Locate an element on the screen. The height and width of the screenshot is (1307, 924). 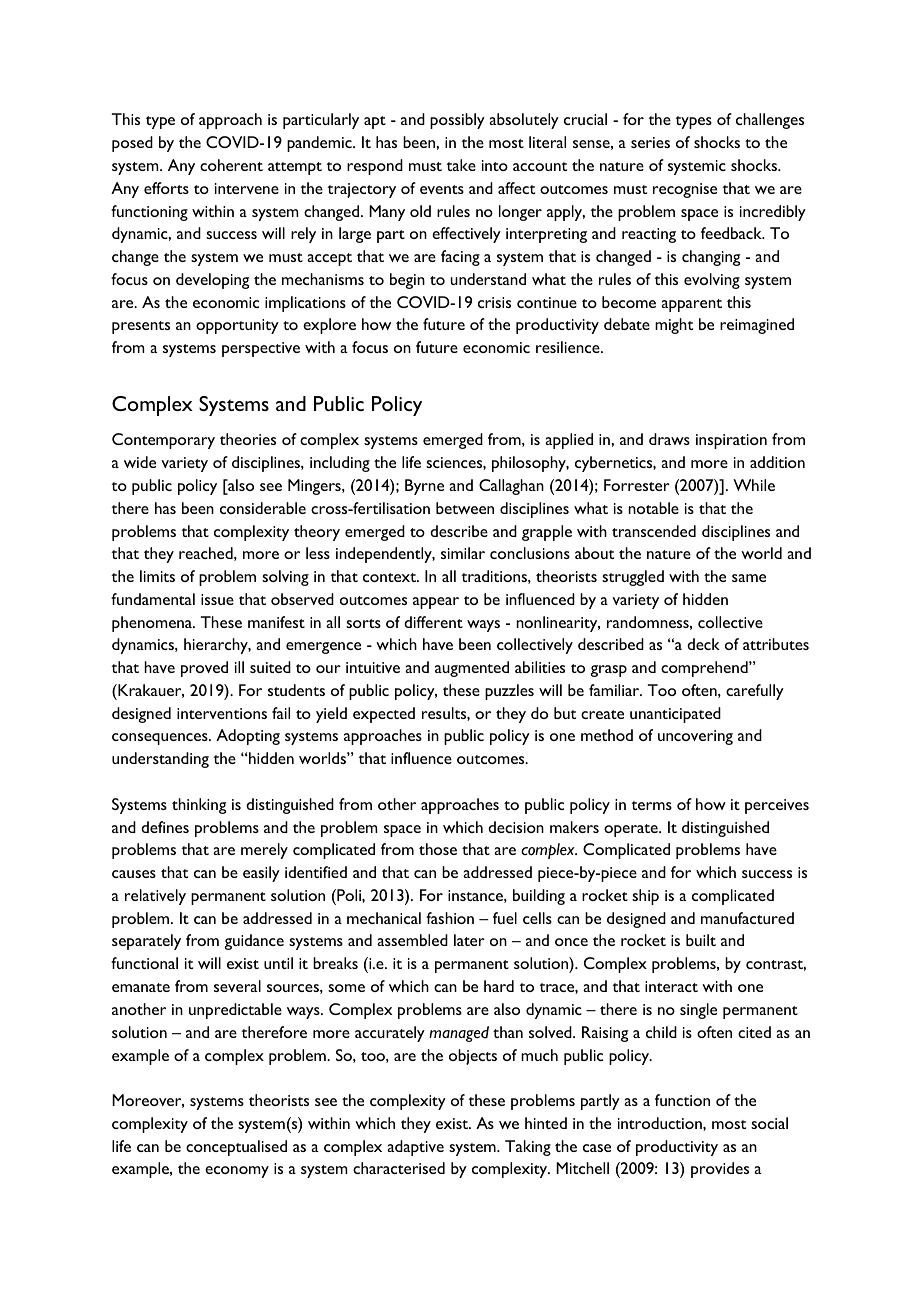
adaptive is located at coordinates (415, 1148).
